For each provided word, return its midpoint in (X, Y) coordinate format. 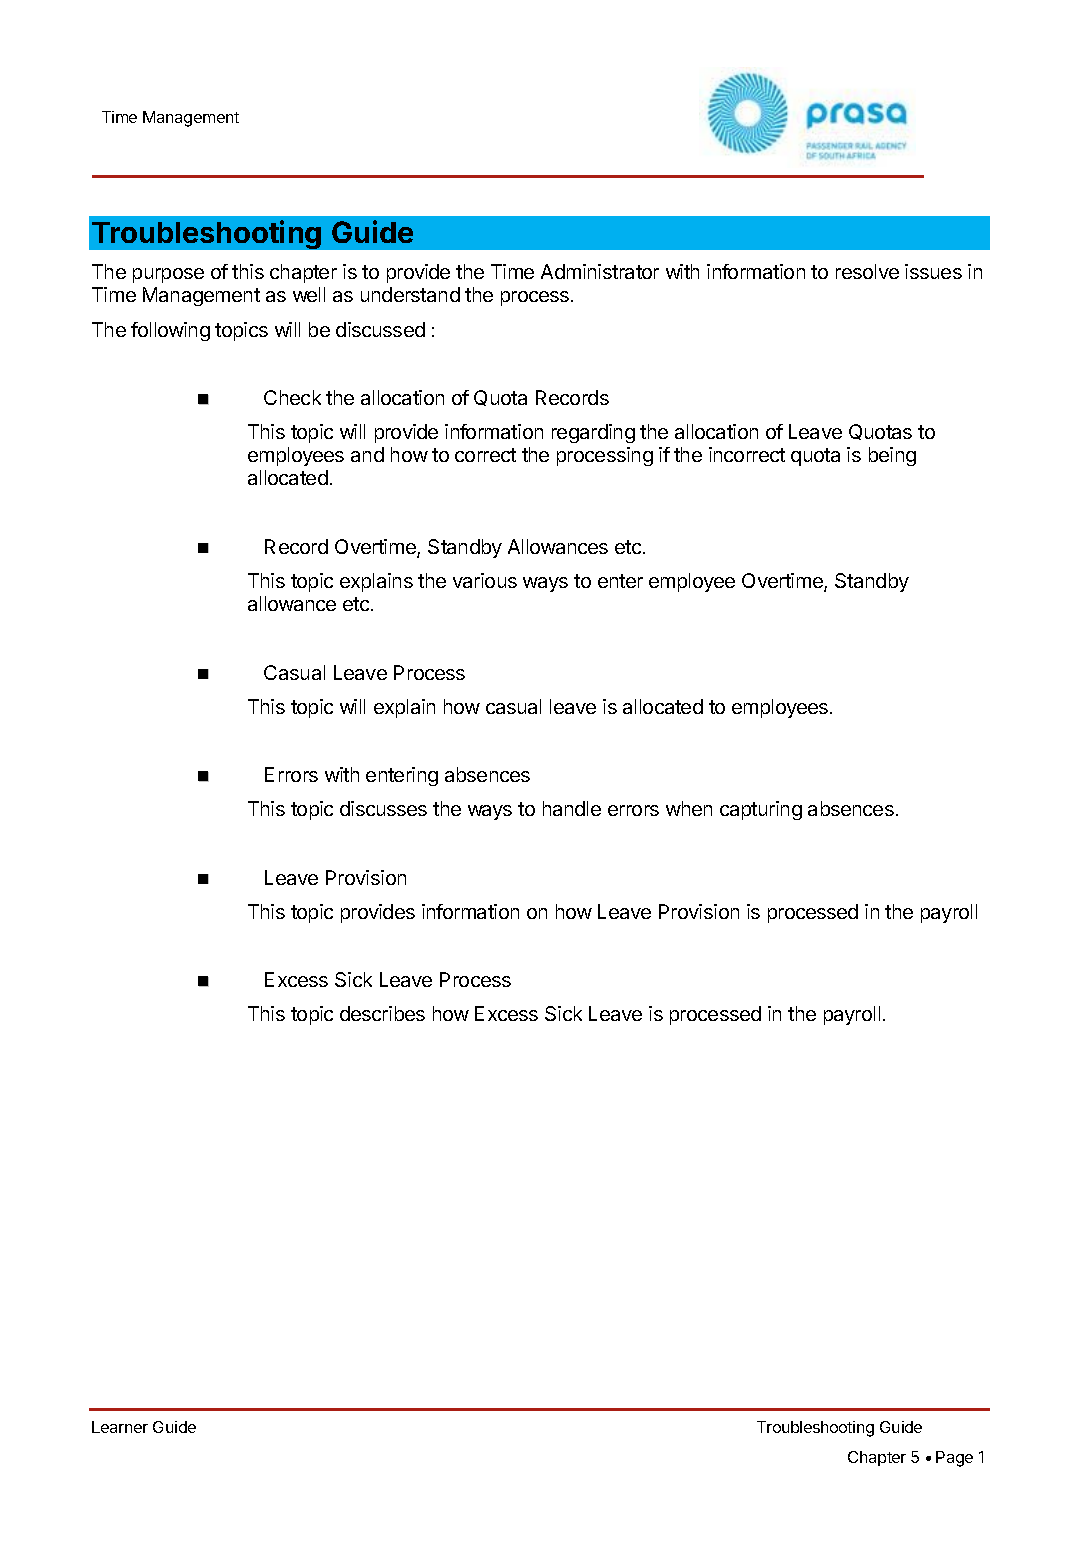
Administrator (600, 271)
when (689, 808)
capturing (761, 810)
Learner (120, 1427)
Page (954, 1459)
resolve (867, 271)
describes (382, 1013)
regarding (593, 433)
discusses (383, 808)
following (170, 331)
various (485, 580)
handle (572, 808)
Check (292, 397)
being (892, 456)
